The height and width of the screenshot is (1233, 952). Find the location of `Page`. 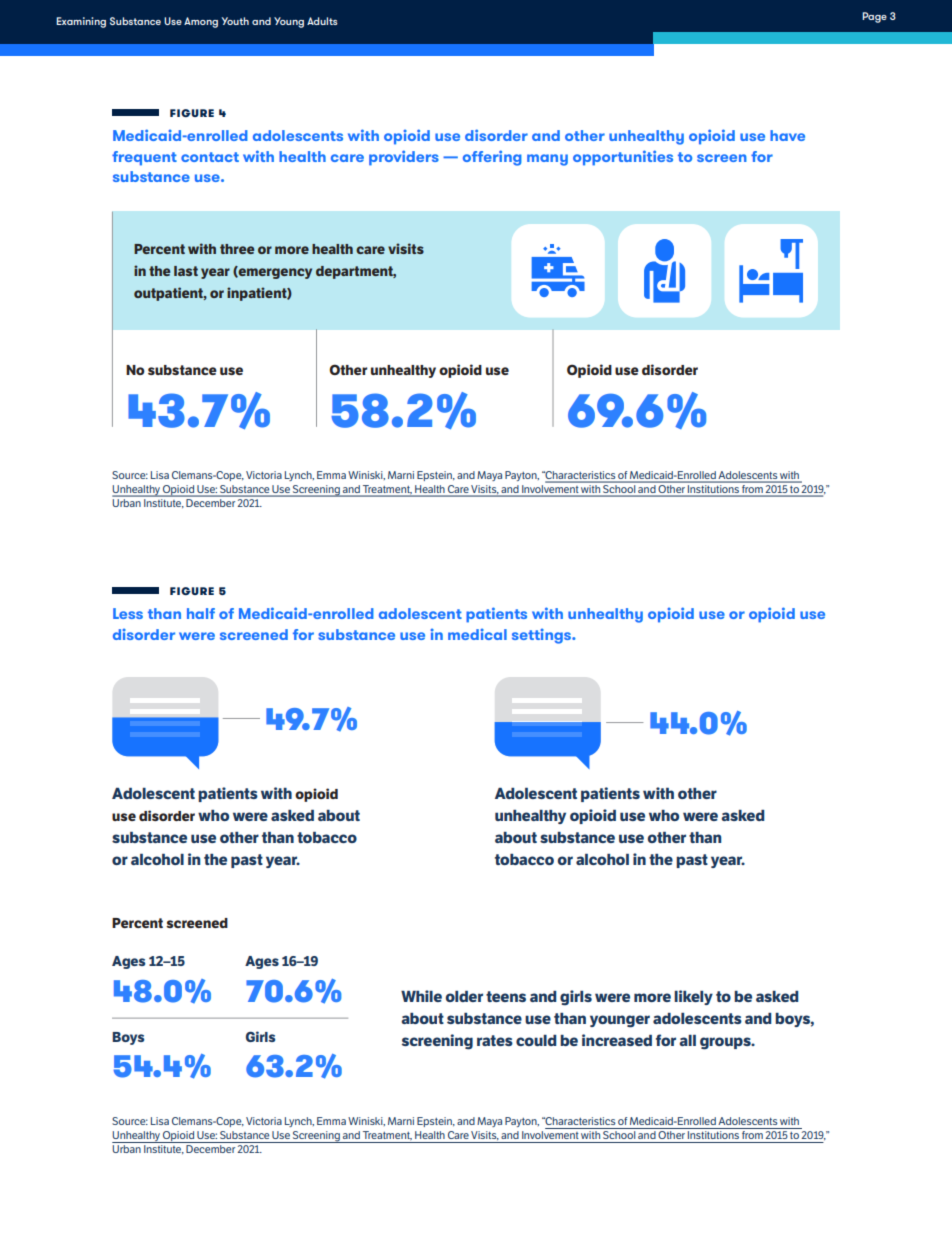

Page is located at coordinates (874, 17).
